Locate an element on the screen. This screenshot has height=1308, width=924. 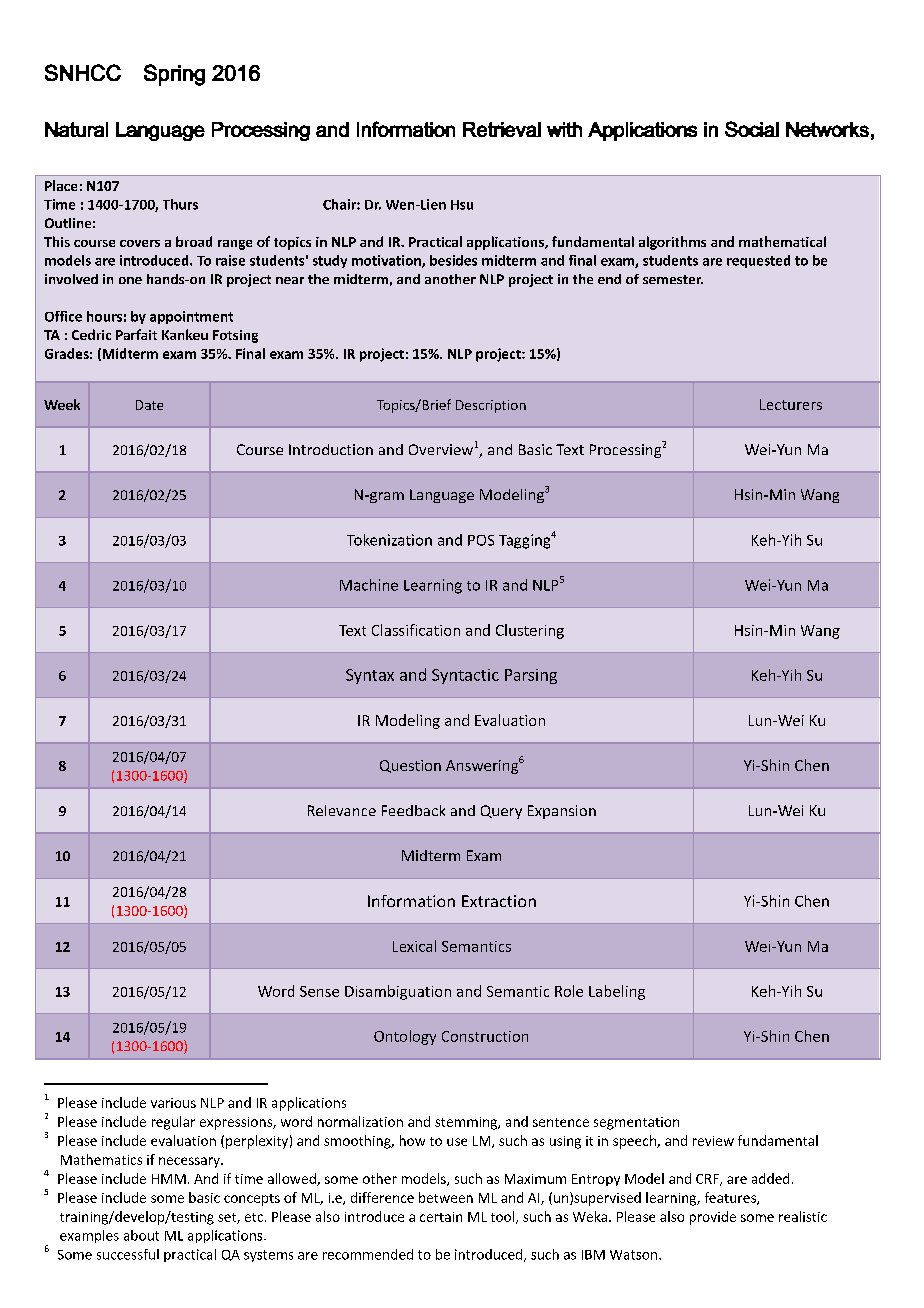
Lecturers is located at coordinates (791, 404).
